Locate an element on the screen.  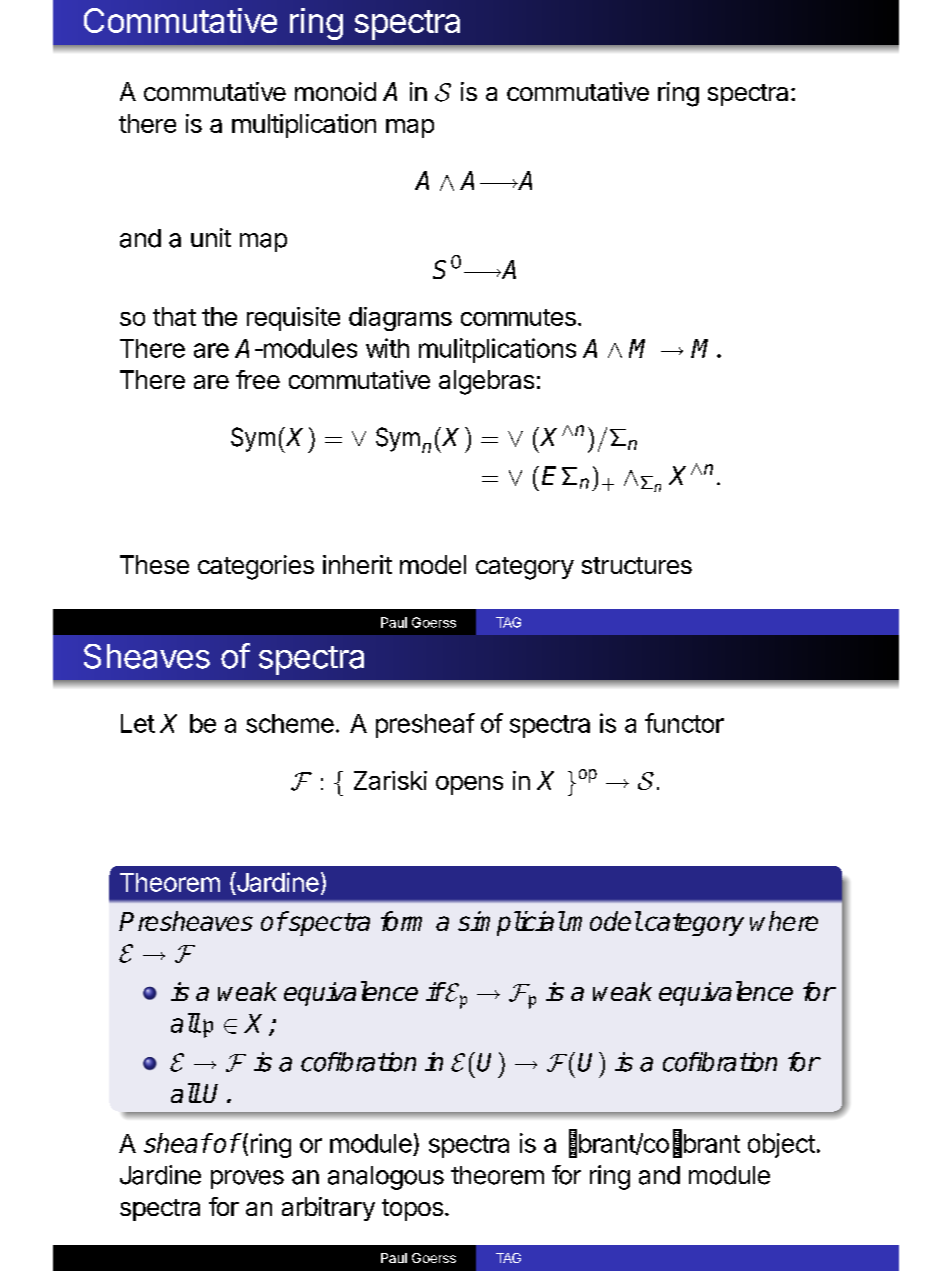
categories is located at coordinates (256, 567).
